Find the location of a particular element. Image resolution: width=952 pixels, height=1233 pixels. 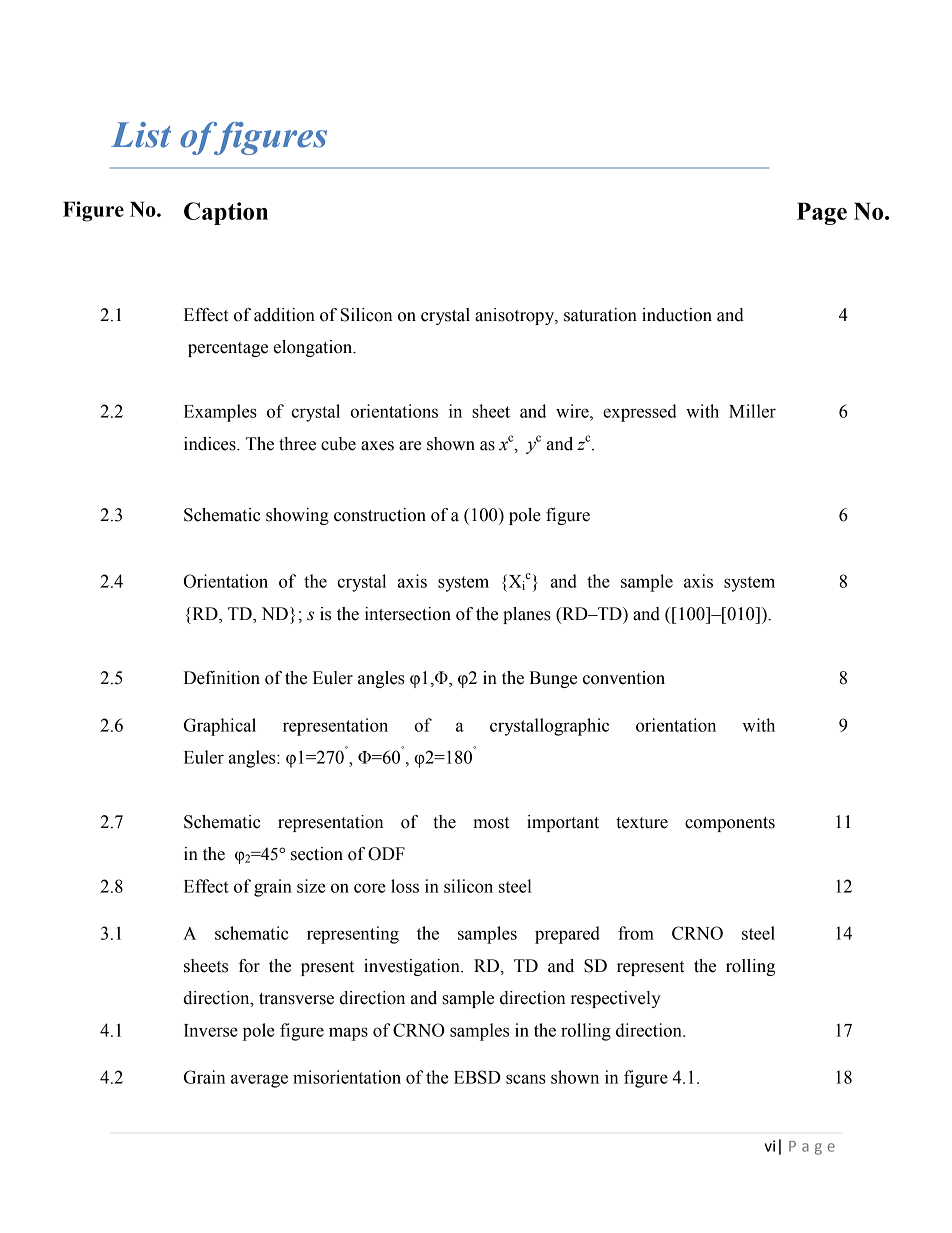

saturation is located at coordinates (600, 315).
